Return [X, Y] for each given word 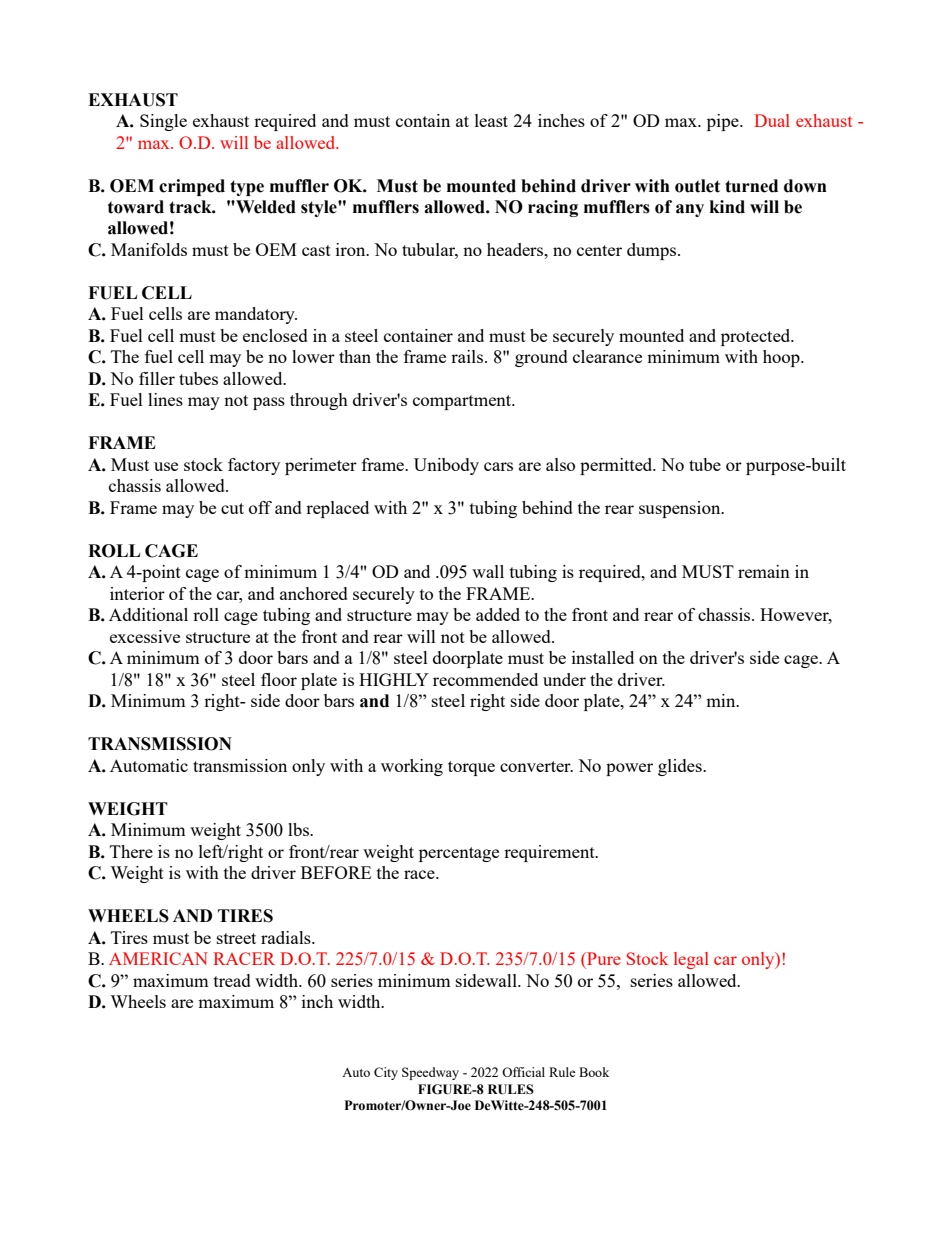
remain [764, 571]
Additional [148, 614]
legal [691, 960]
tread [232, 980]
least [491, 120]
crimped [192, 187]
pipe [724, 122]
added [498, 614]
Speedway [430, 1073]
